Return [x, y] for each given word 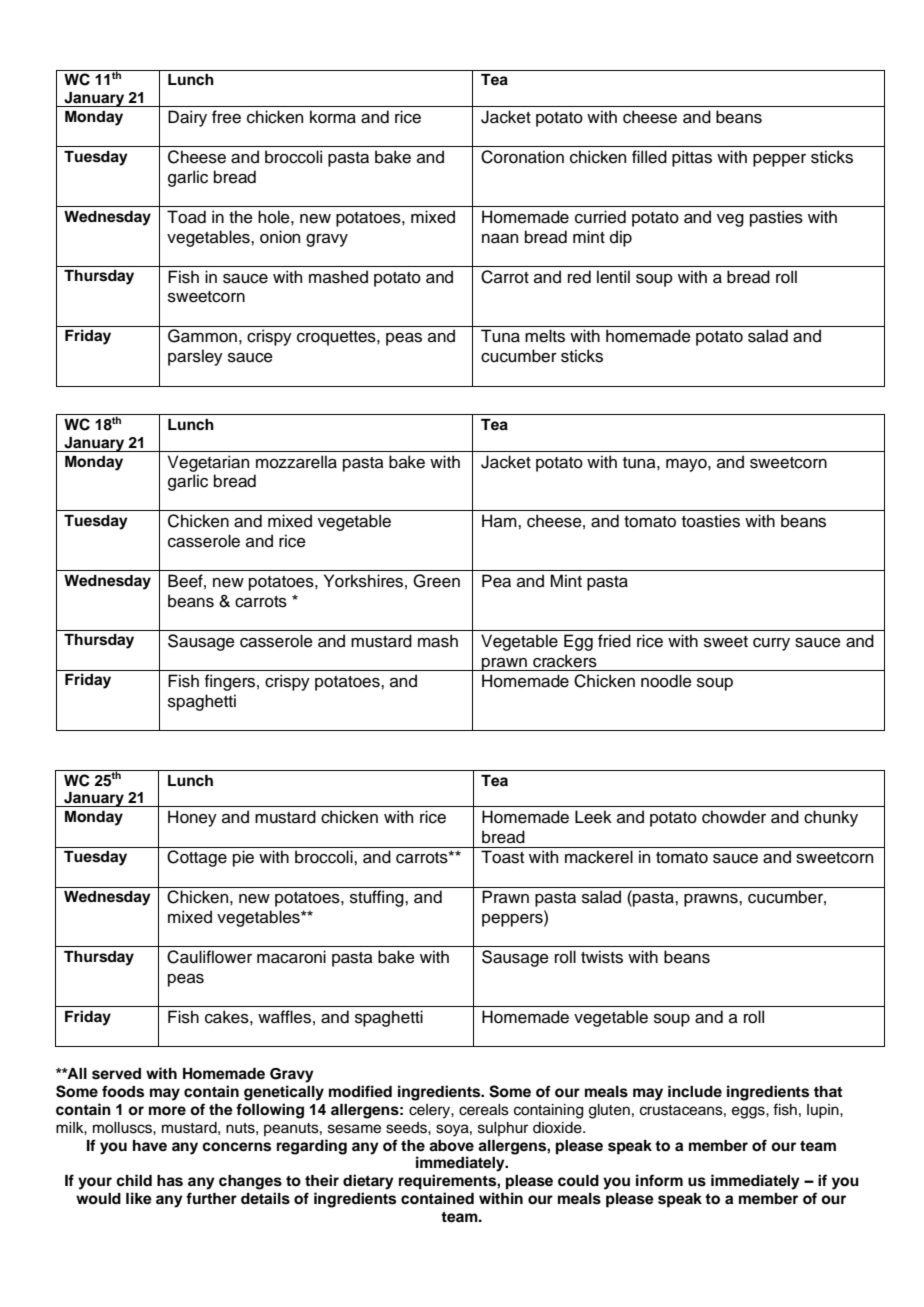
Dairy [187, 118]
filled [649, 157]
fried [614, 641]
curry [771, 644]
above [451, 1146]
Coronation [522, 157]
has [170, 1181]
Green [436, 581]
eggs [749, 1112]
